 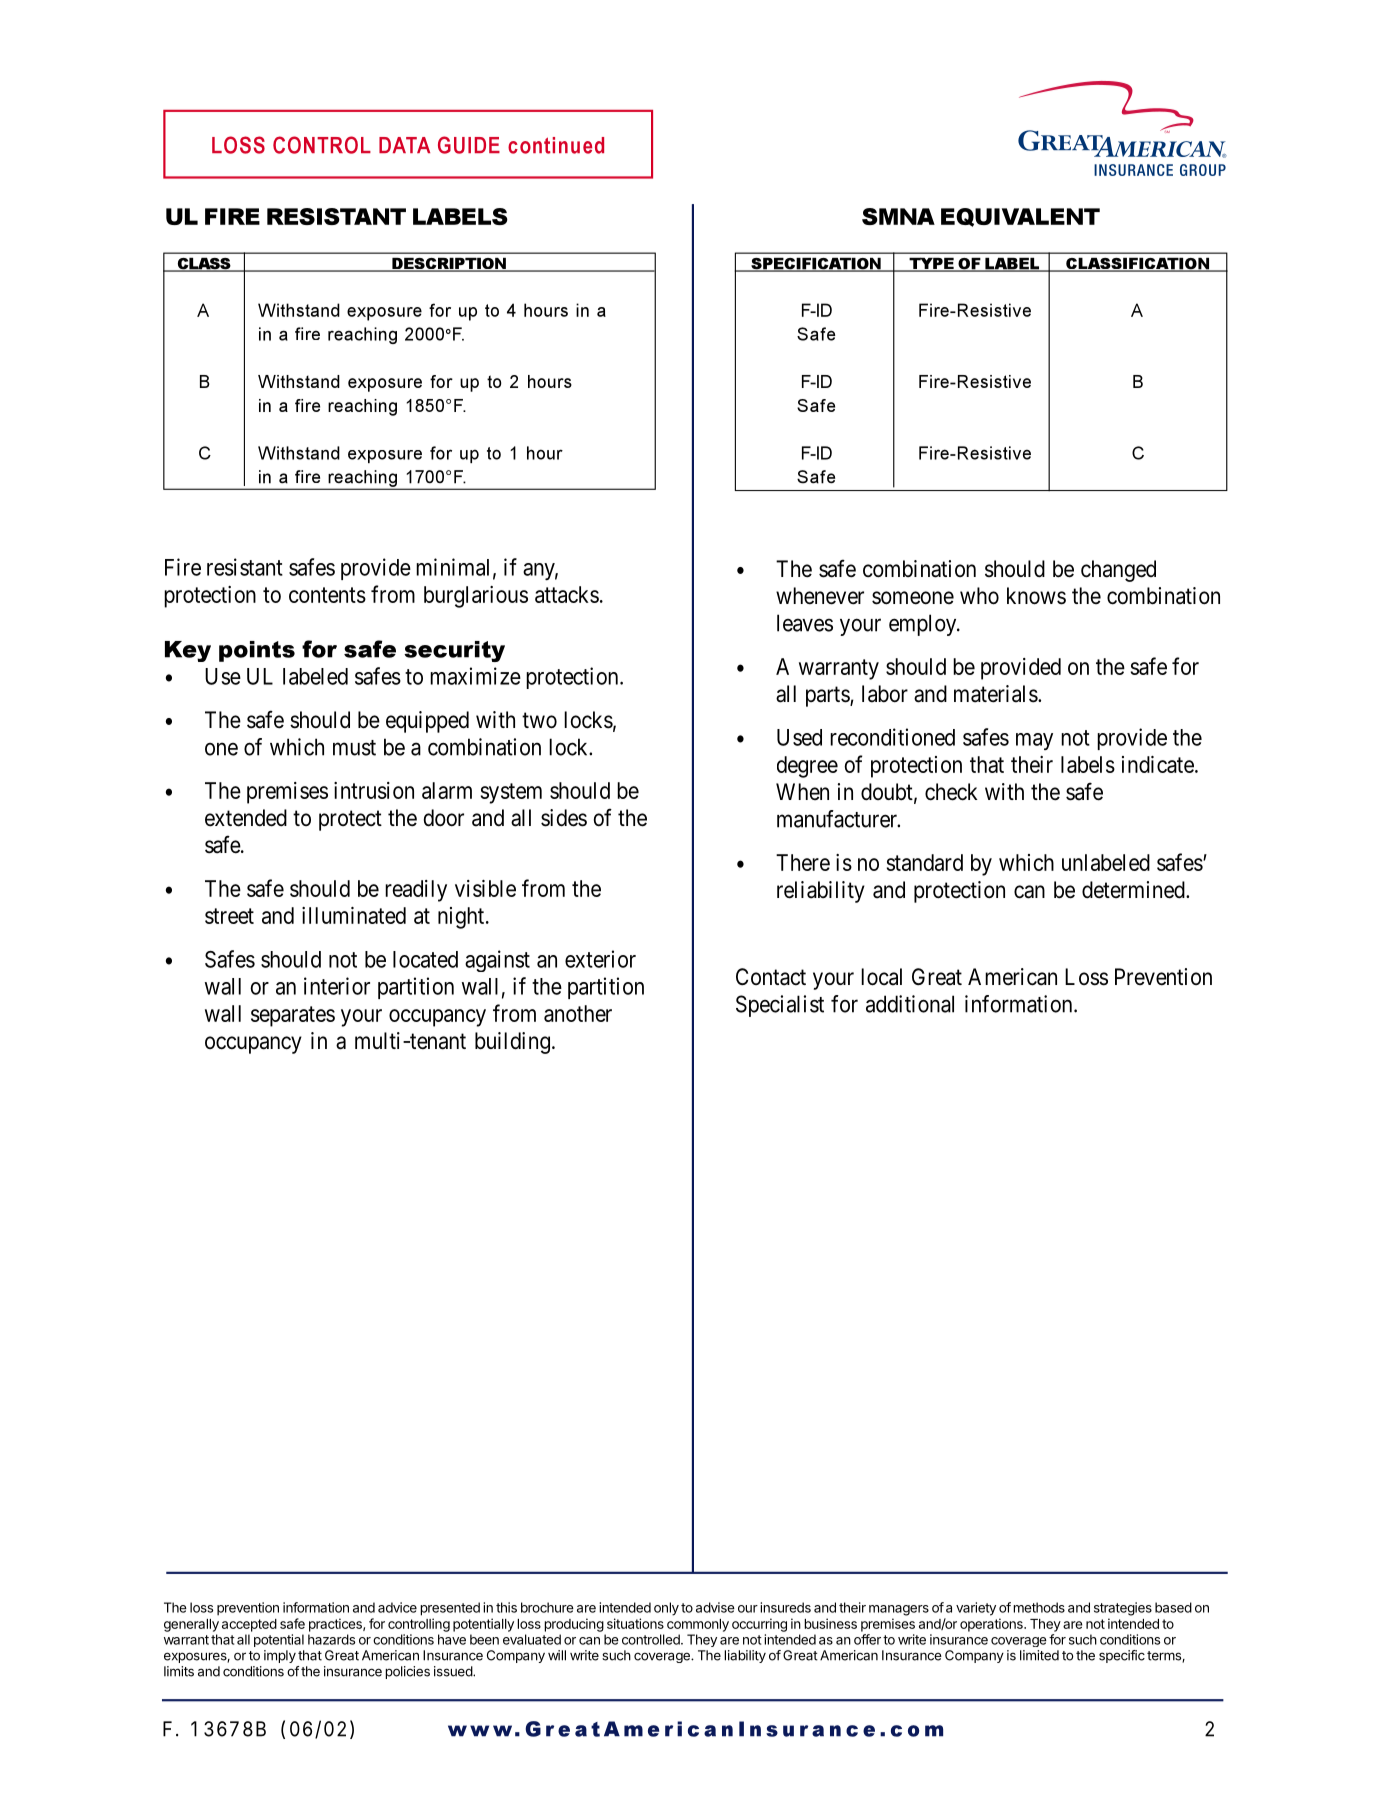 I want to click on controlled, so click(x=652, y=1639).
